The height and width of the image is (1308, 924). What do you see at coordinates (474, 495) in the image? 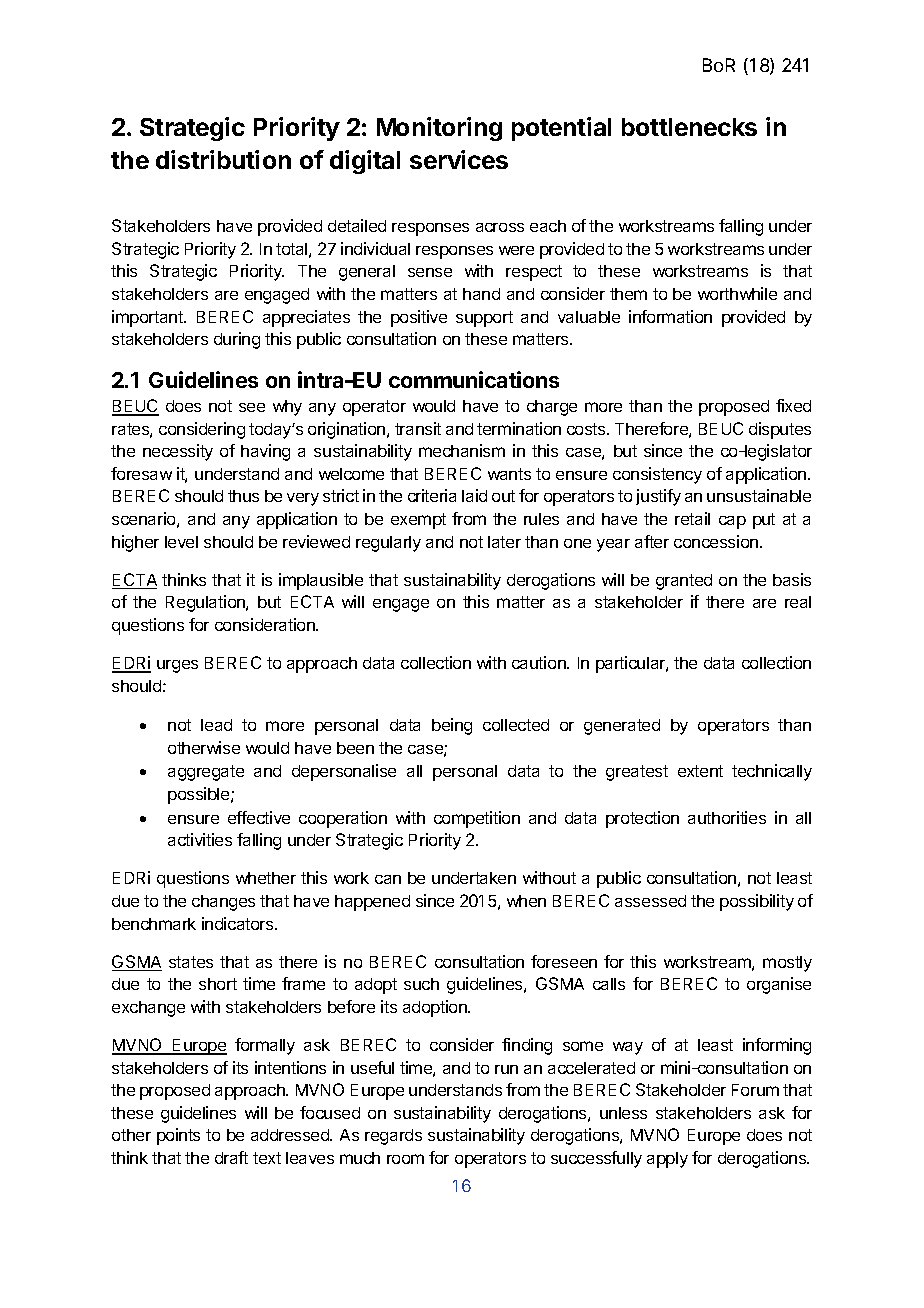
I see `laid` at bounding box center [474, 495].
